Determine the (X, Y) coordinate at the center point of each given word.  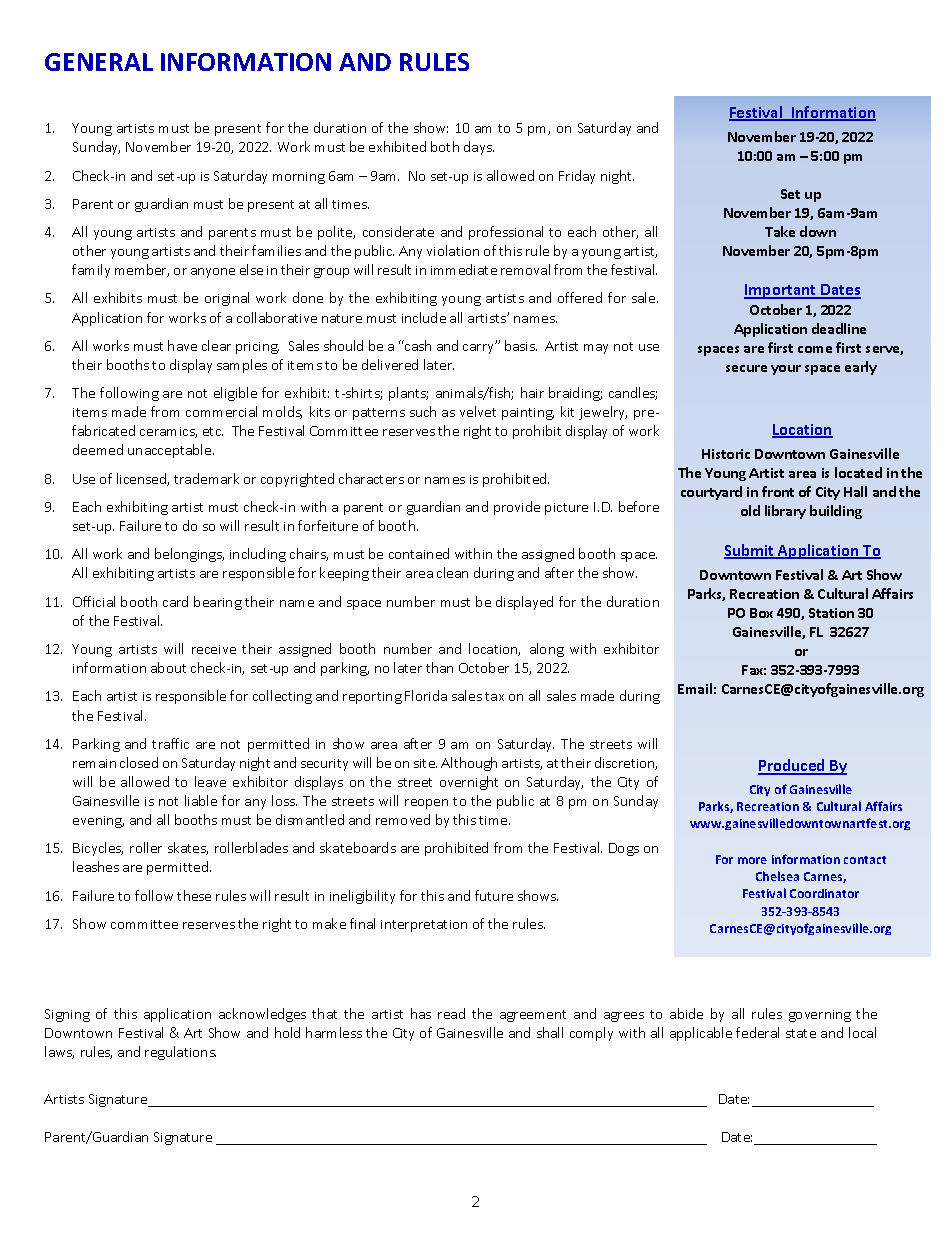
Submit (750, 551)
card (175, 601)
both (445, 146)
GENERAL (99, 62)
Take (780, 231)
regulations (180, 1053)
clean (452, 572)
